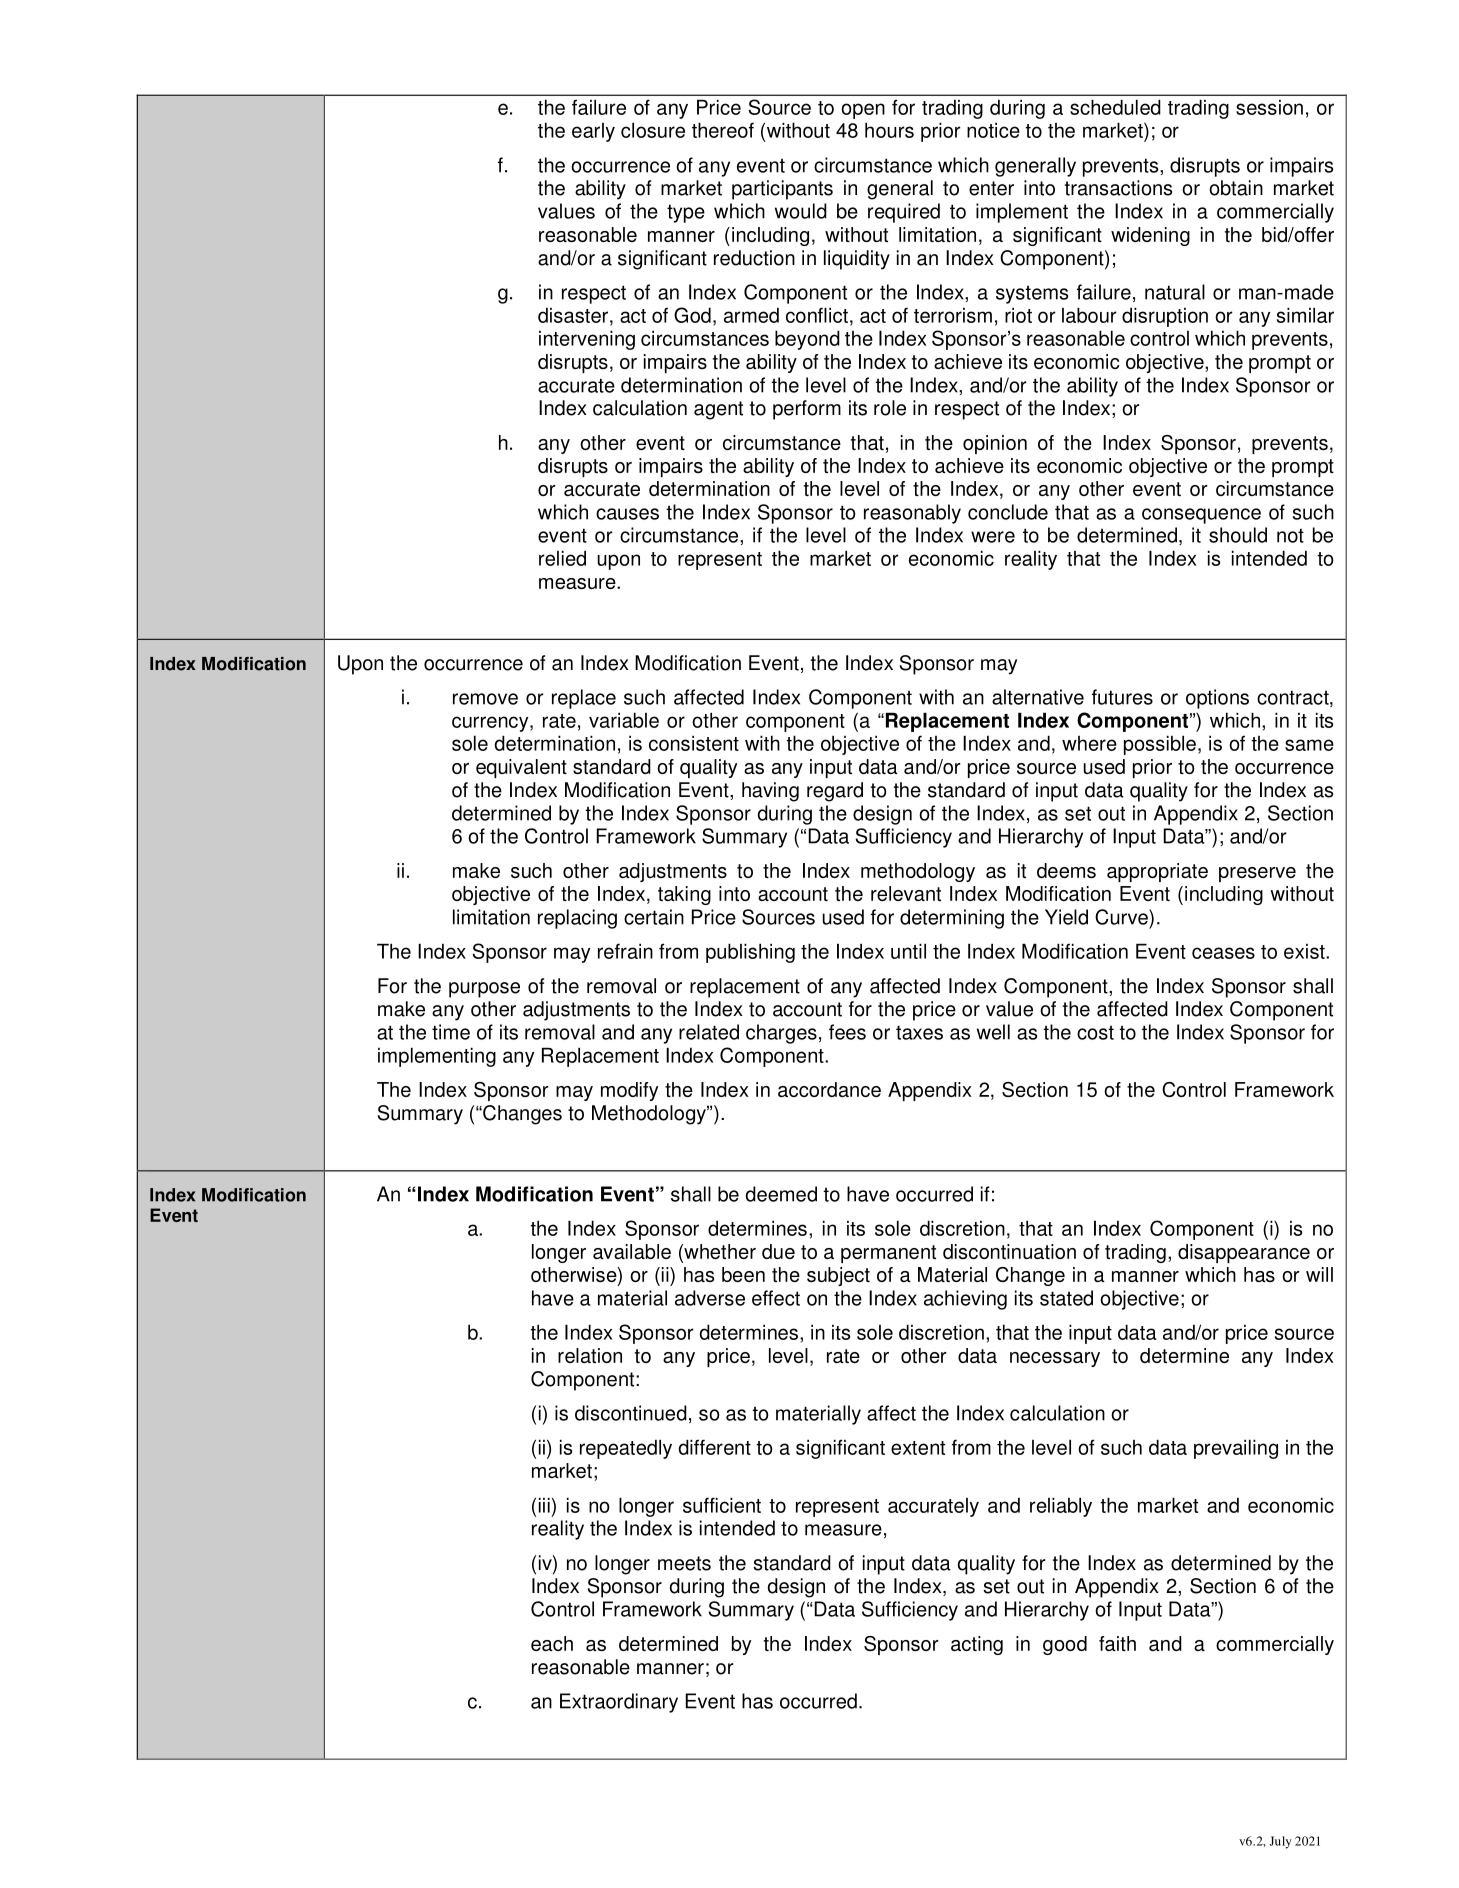  Describe the element at coordinates (908, 951) in the screenshot. I see `until` at that location.
